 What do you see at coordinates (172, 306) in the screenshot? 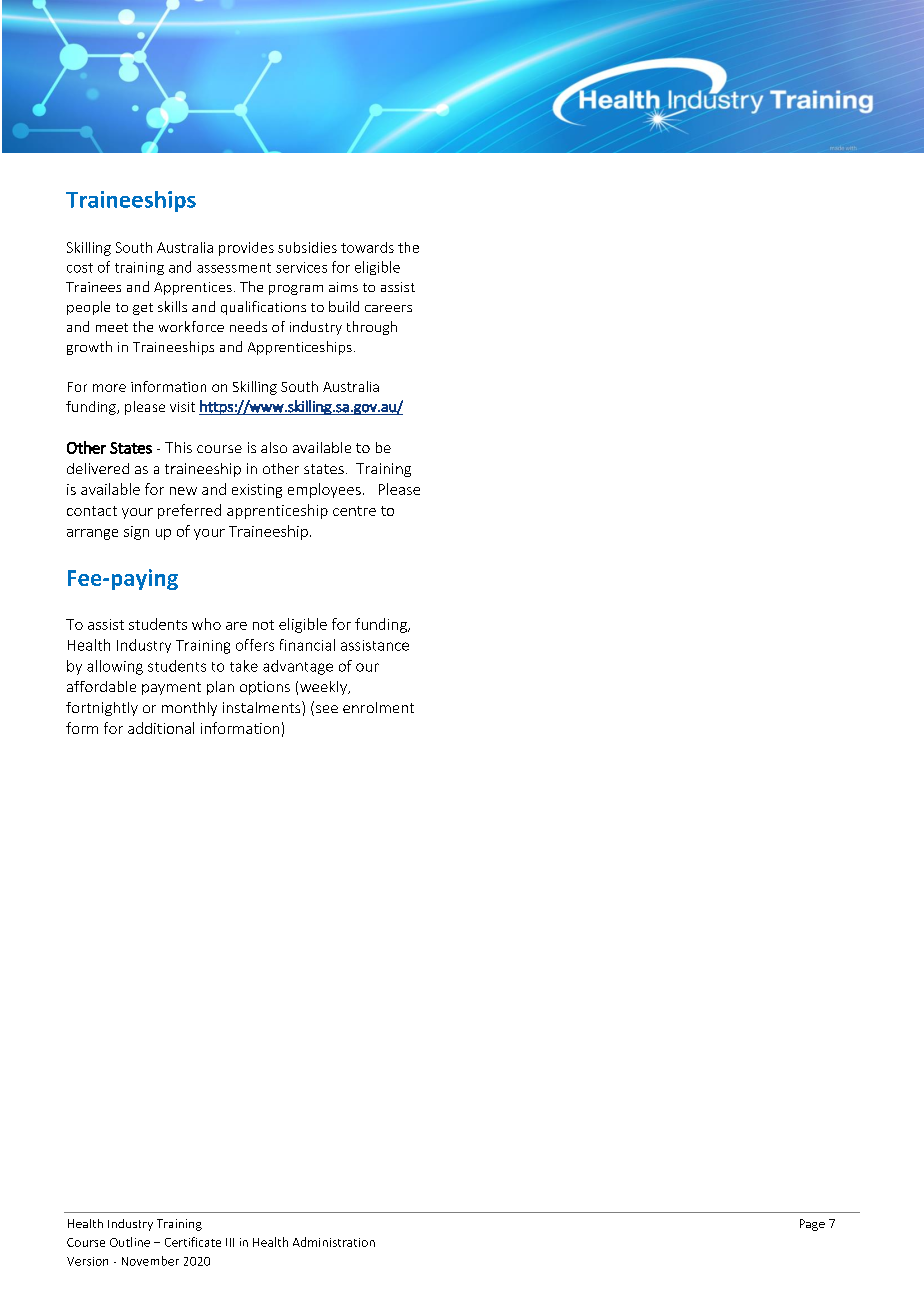
I see `skills` at bounding box center [172, 306].
